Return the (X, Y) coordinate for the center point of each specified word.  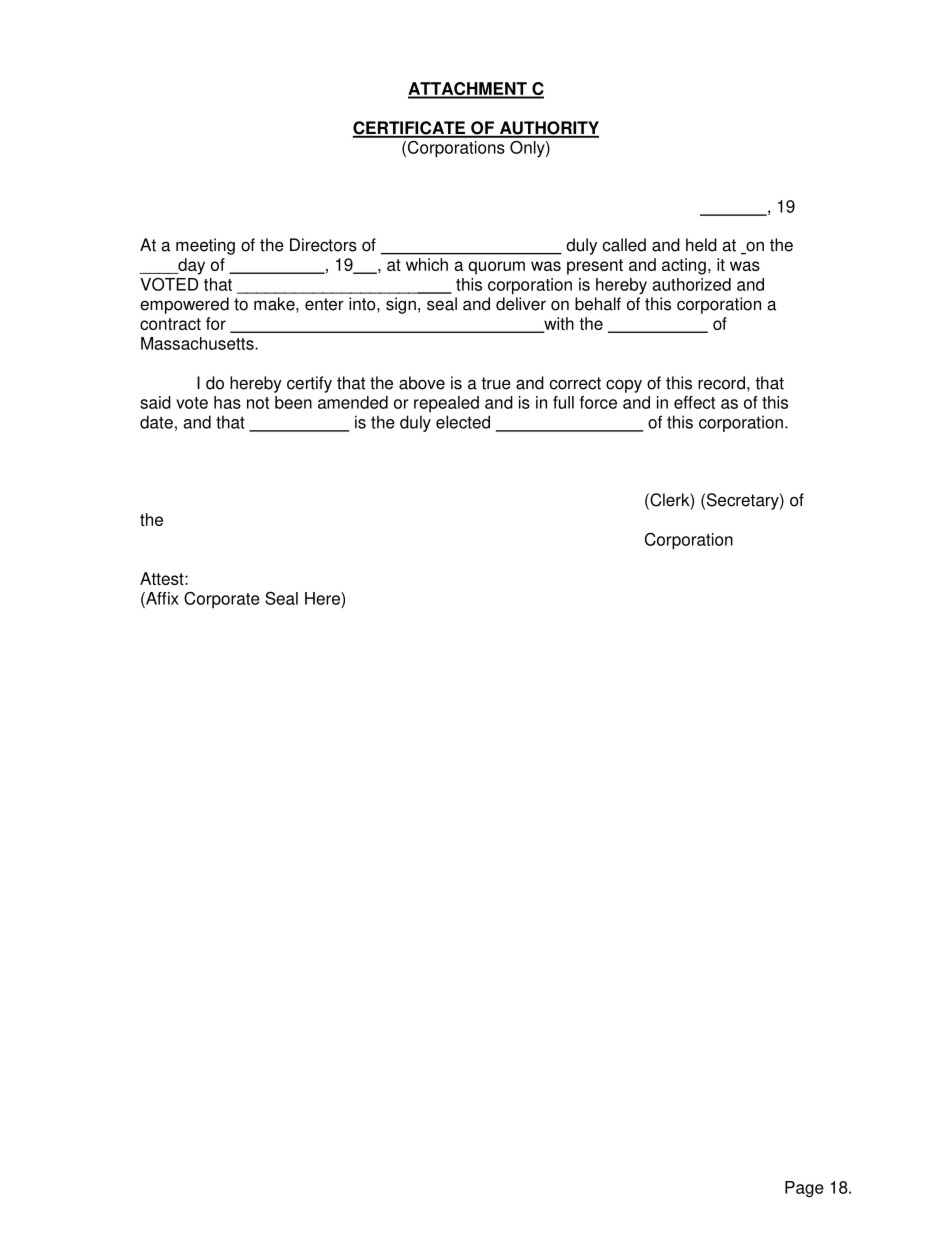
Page (804, 1189)
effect (694, 402)
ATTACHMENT (468, 90)
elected (463, 422)
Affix (161, 598)
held (701, 245)
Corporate (222, 600)
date (156, 422)
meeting (205, 246)
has (227, 402)
